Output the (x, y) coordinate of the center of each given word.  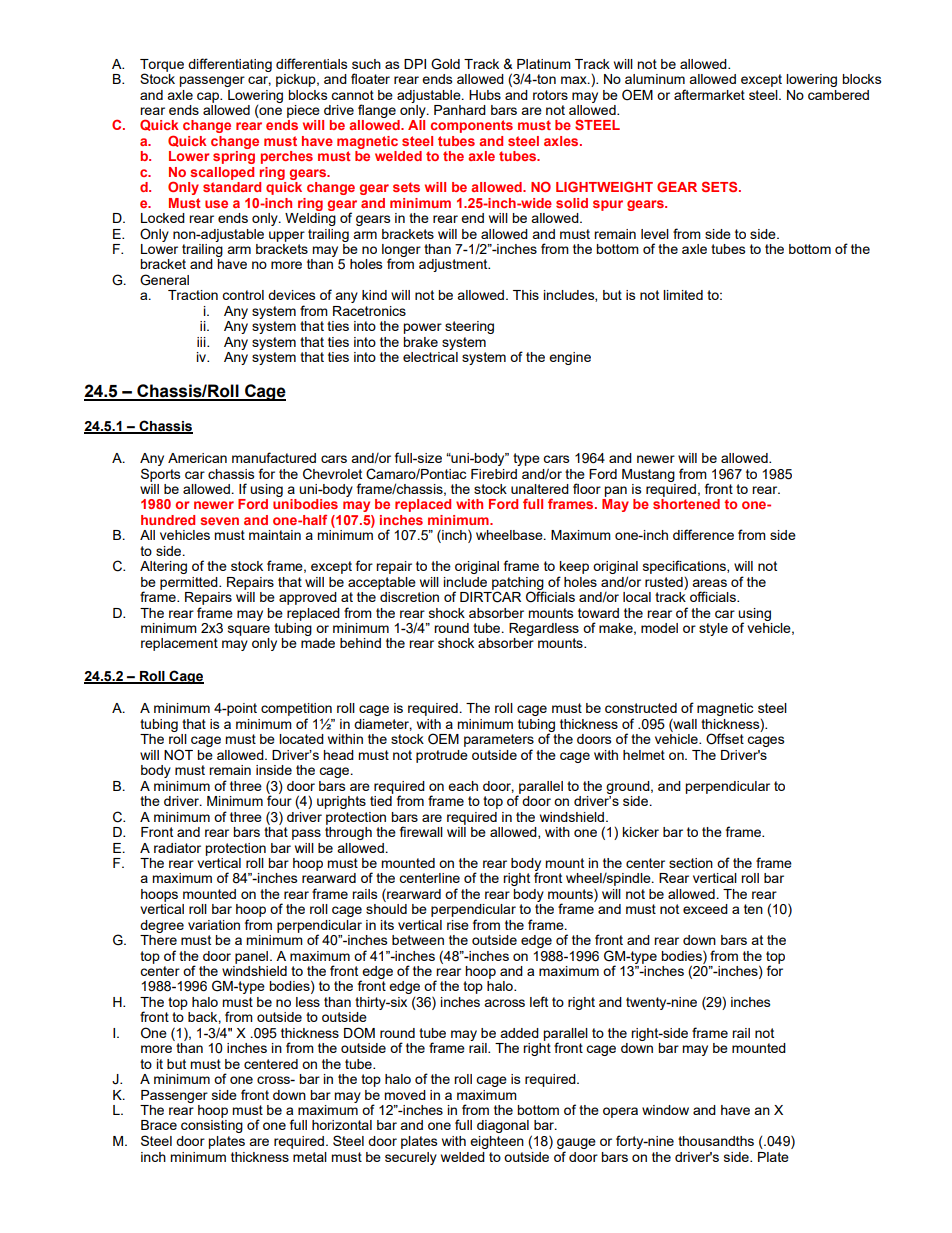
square (249, 630)
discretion (409, 597)
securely (411, 1158)
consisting (212, 1126)
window (665, 1110)
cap (209, 97)
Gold (445, 64)
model (659, 628)
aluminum (655, 79)
